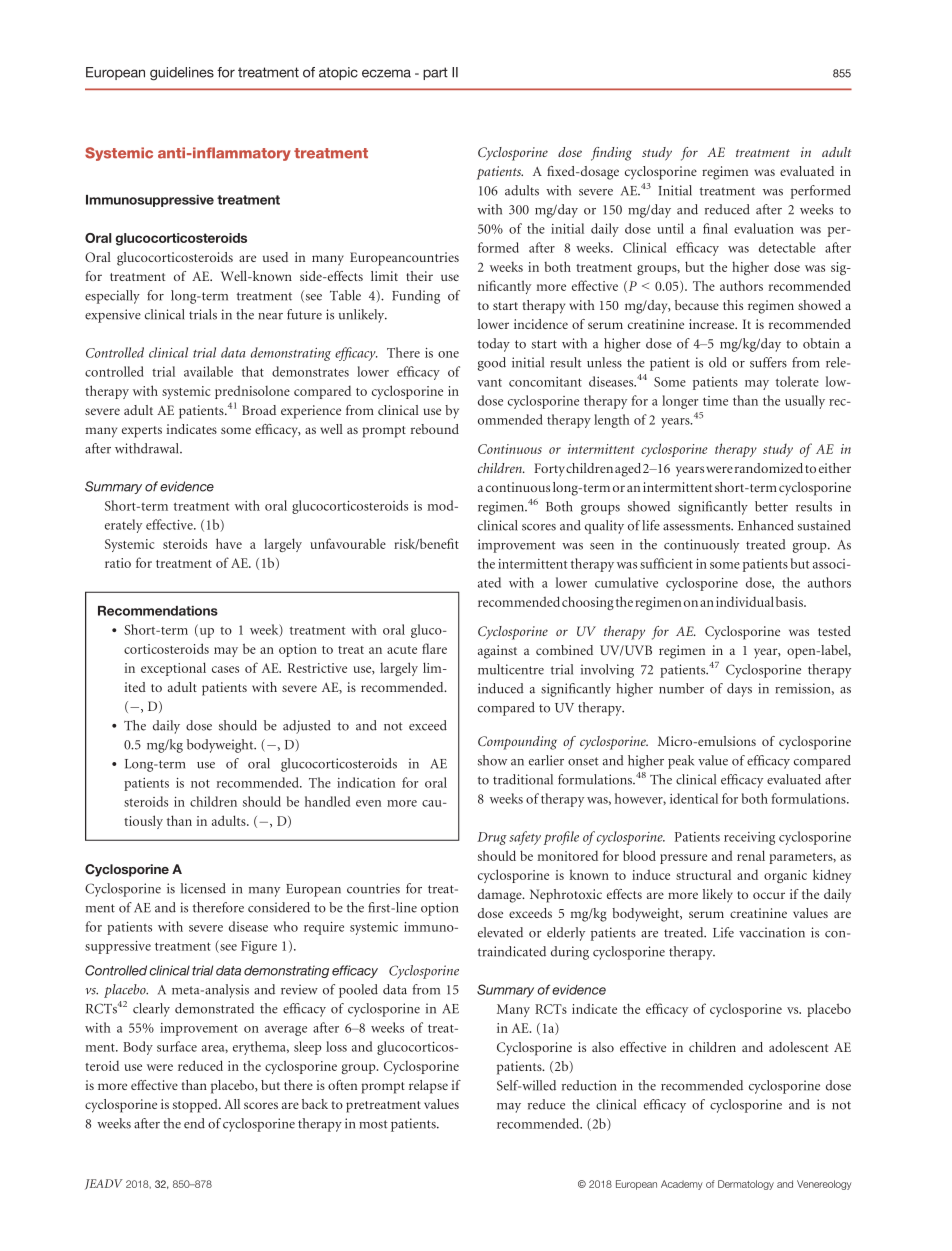  Describe the element at coordinates (203, 888) in the screenshot. I see `licensed` at that location.
